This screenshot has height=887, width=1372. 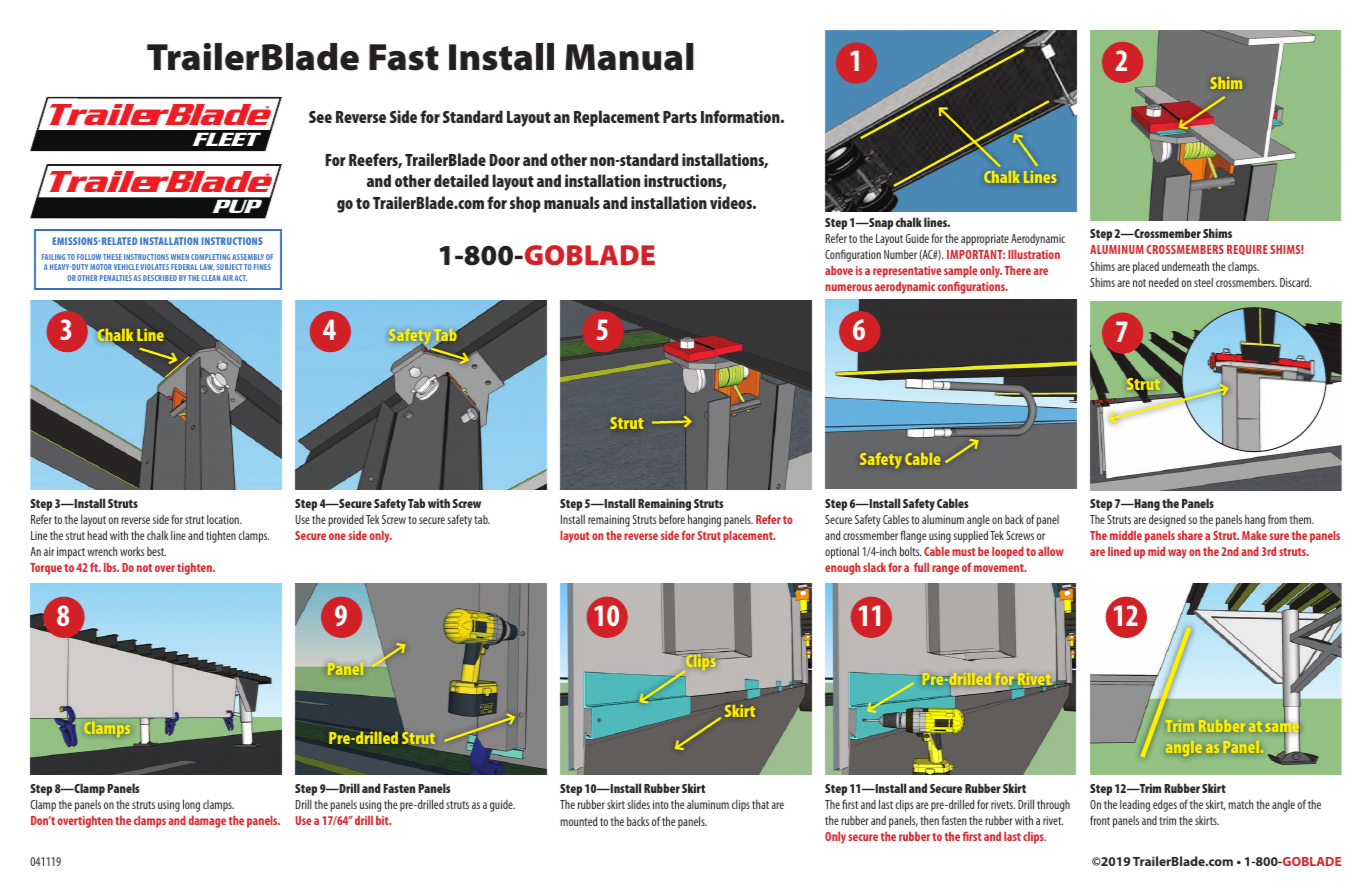 What do you see at coordinates (680, 117) in the screenshot?
I see `Parts` at bounding box center [680, 117].
